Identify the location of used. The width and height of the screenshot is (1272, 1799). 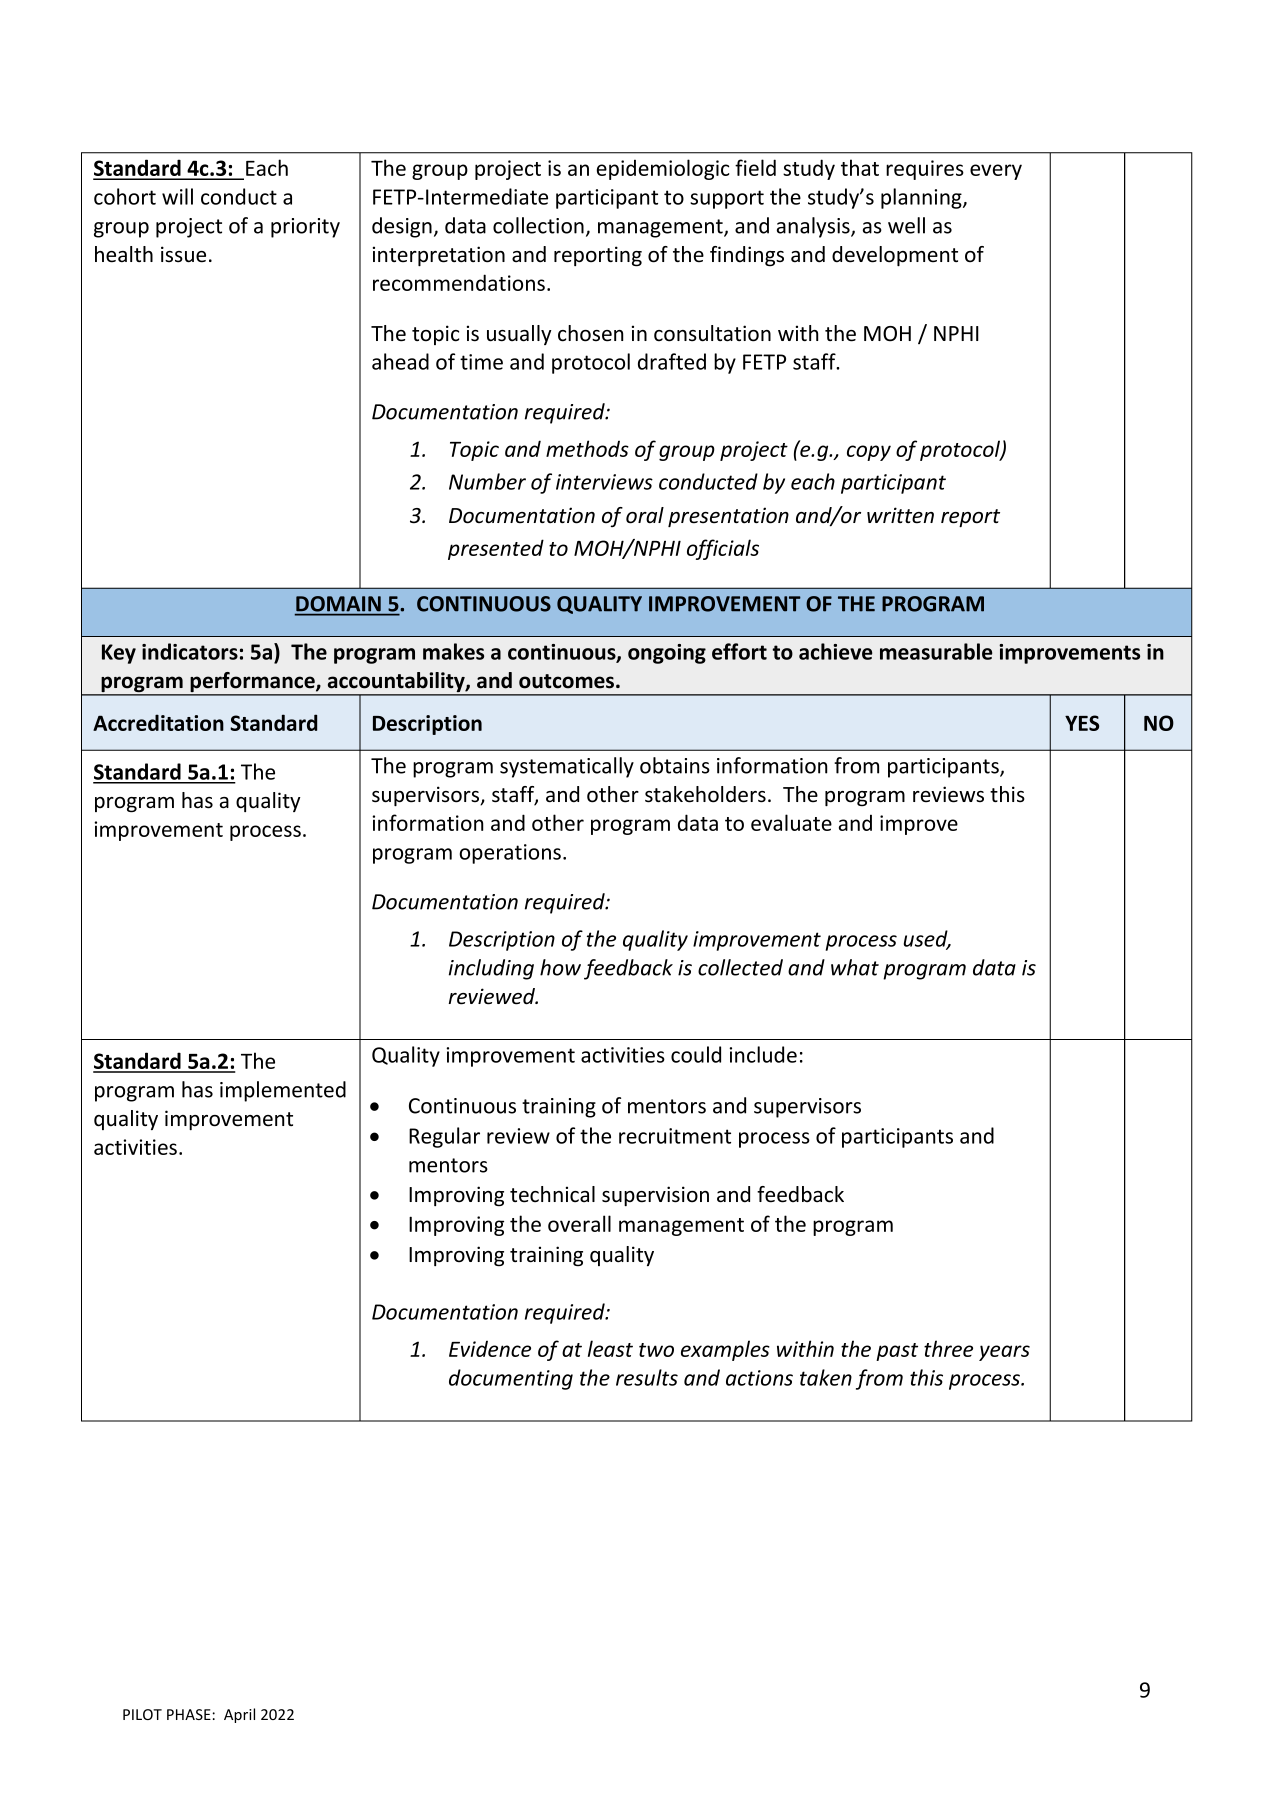
(927, 939).
